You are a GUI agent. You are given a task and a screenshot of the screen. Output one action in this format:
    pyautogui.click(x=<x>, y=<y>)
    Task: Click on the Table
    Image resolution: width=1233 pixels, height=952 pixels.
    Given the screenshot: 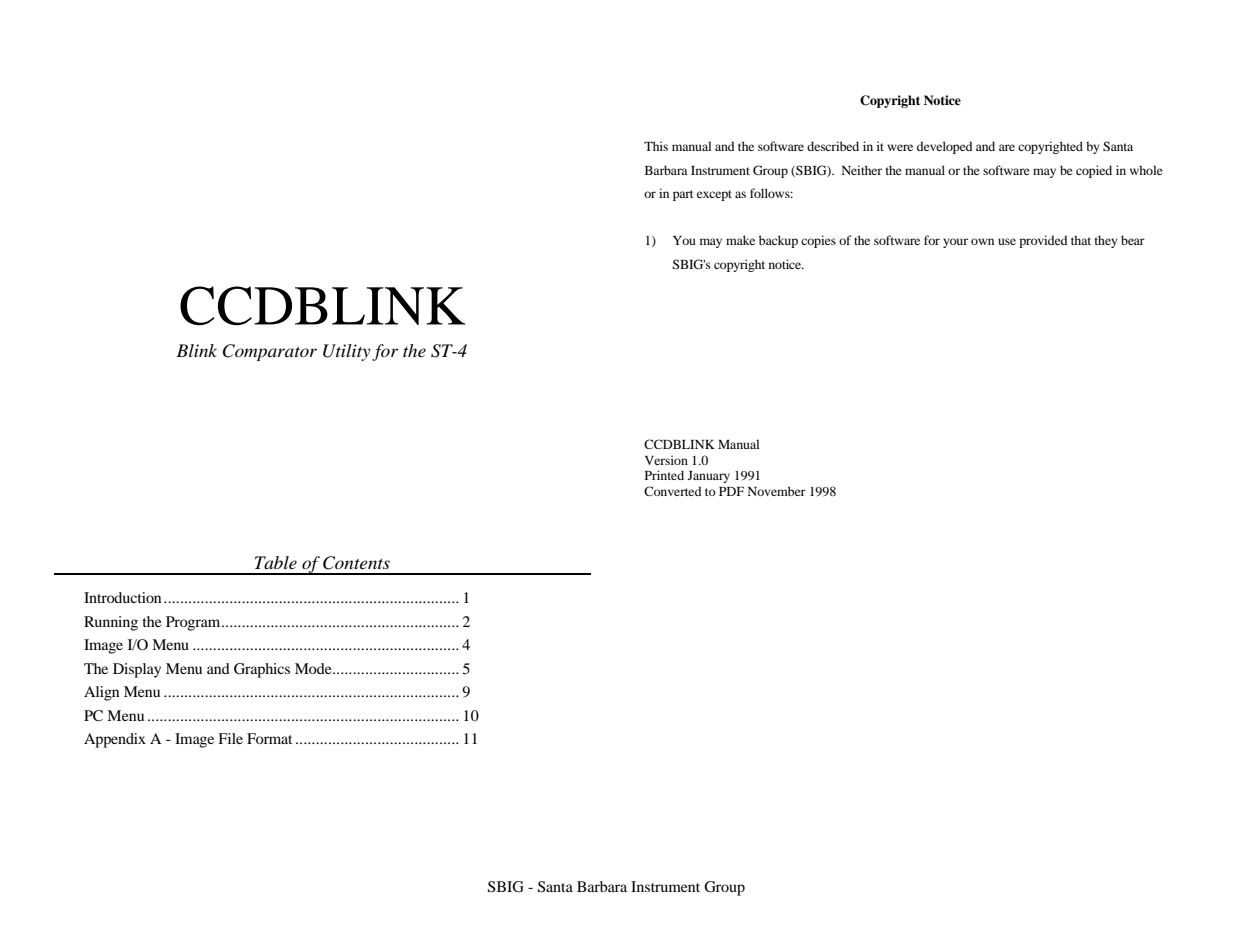 What is the action you would take?
    pyautogui.click(x=276, y=562)
